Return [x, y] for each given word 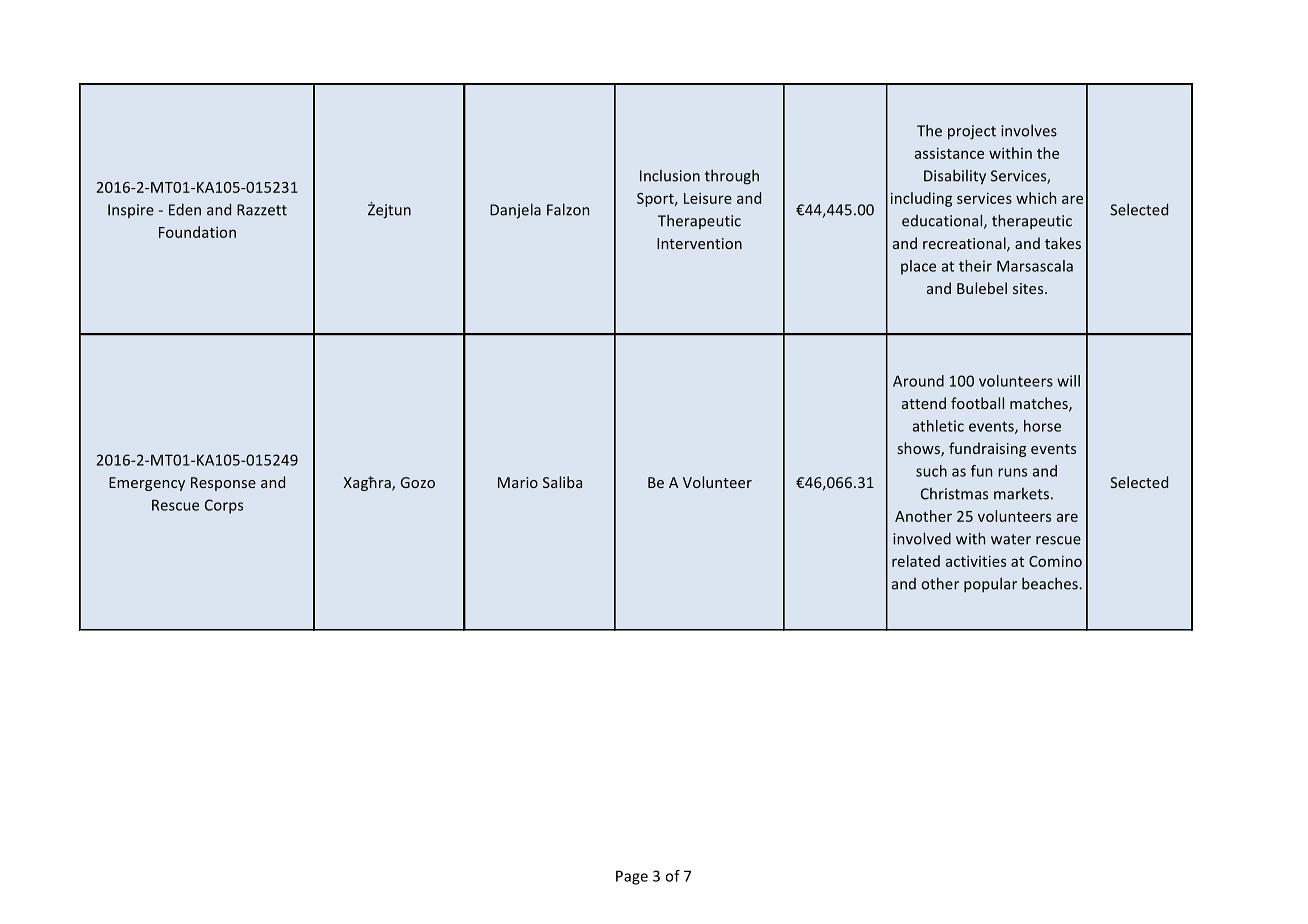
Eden [185, 209]
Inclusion [670, 176]
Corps [224, 506]
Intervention [699, 243]
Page [632, 877]
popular [990, 584]
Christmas [954, 494]
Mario [518, 482]
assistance [949, 153]
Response [223, 484]
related [916, 561]
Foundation [197, 232]
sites [1029, 288]
